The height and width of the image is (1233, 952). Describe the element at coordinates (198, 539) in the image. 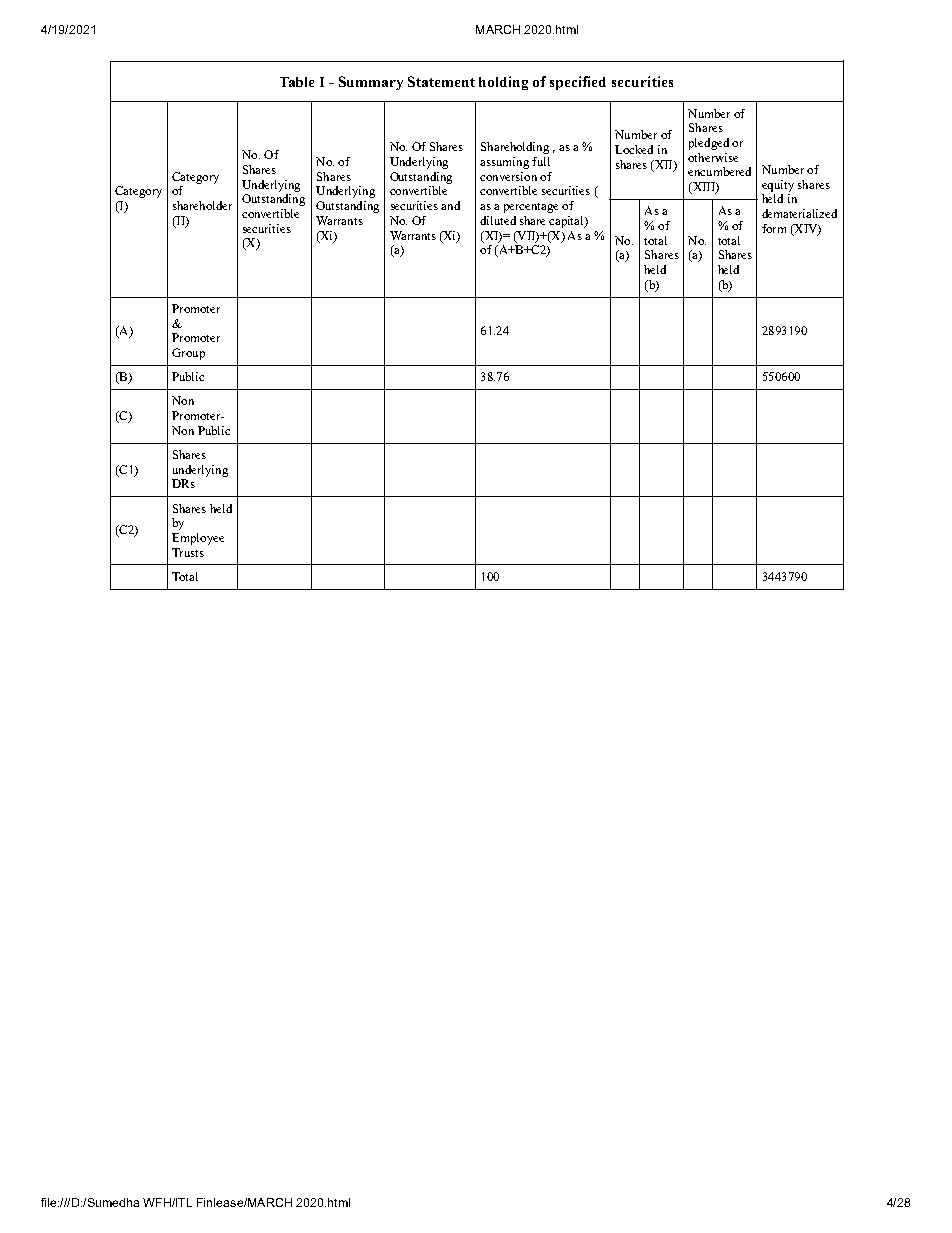

I see `Employee` at that location.
